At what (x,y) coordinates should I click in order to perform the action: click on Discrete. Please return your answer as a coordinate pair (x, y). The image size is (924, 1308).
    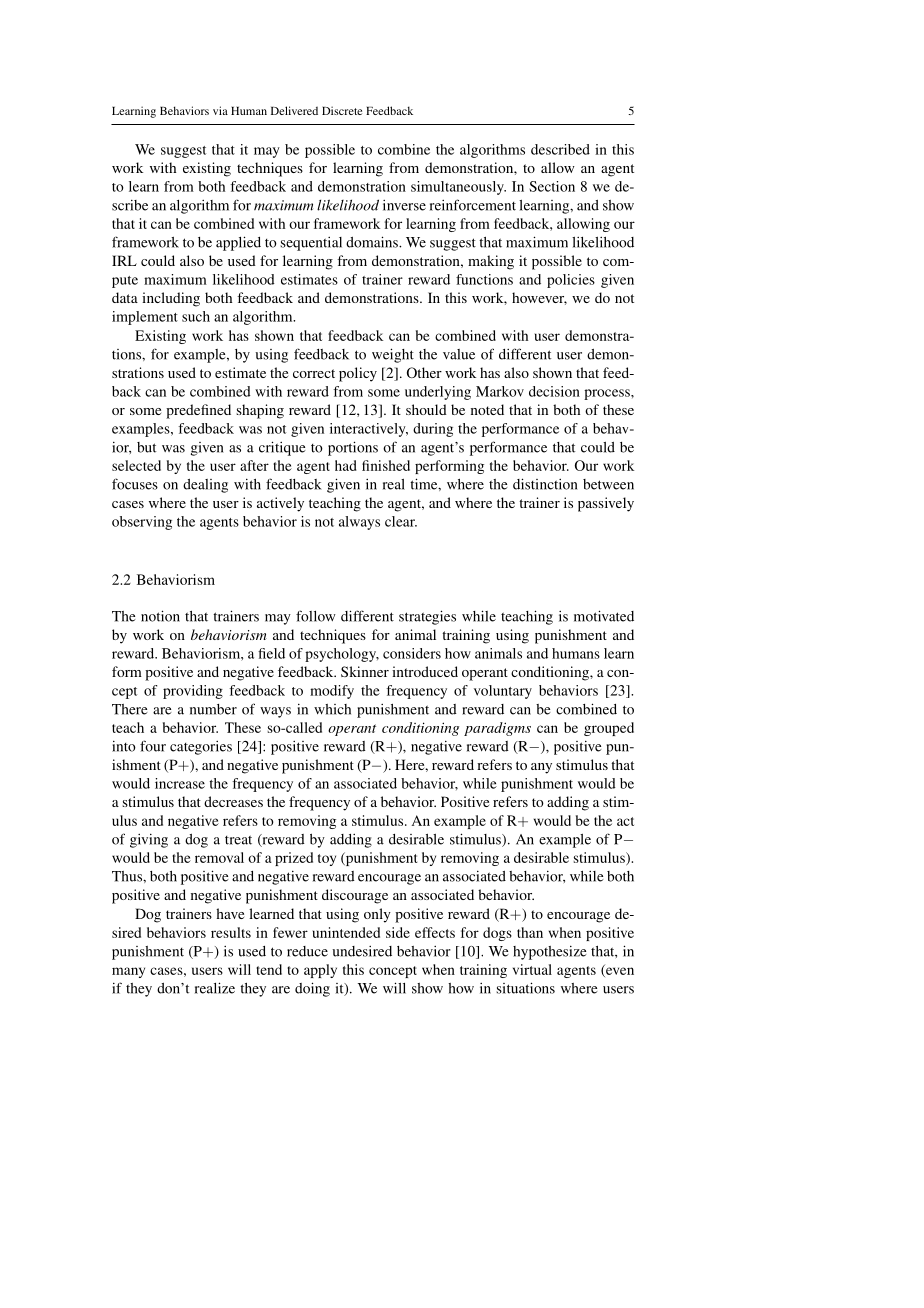
    Looking at the image, I should click on (342, 110).
